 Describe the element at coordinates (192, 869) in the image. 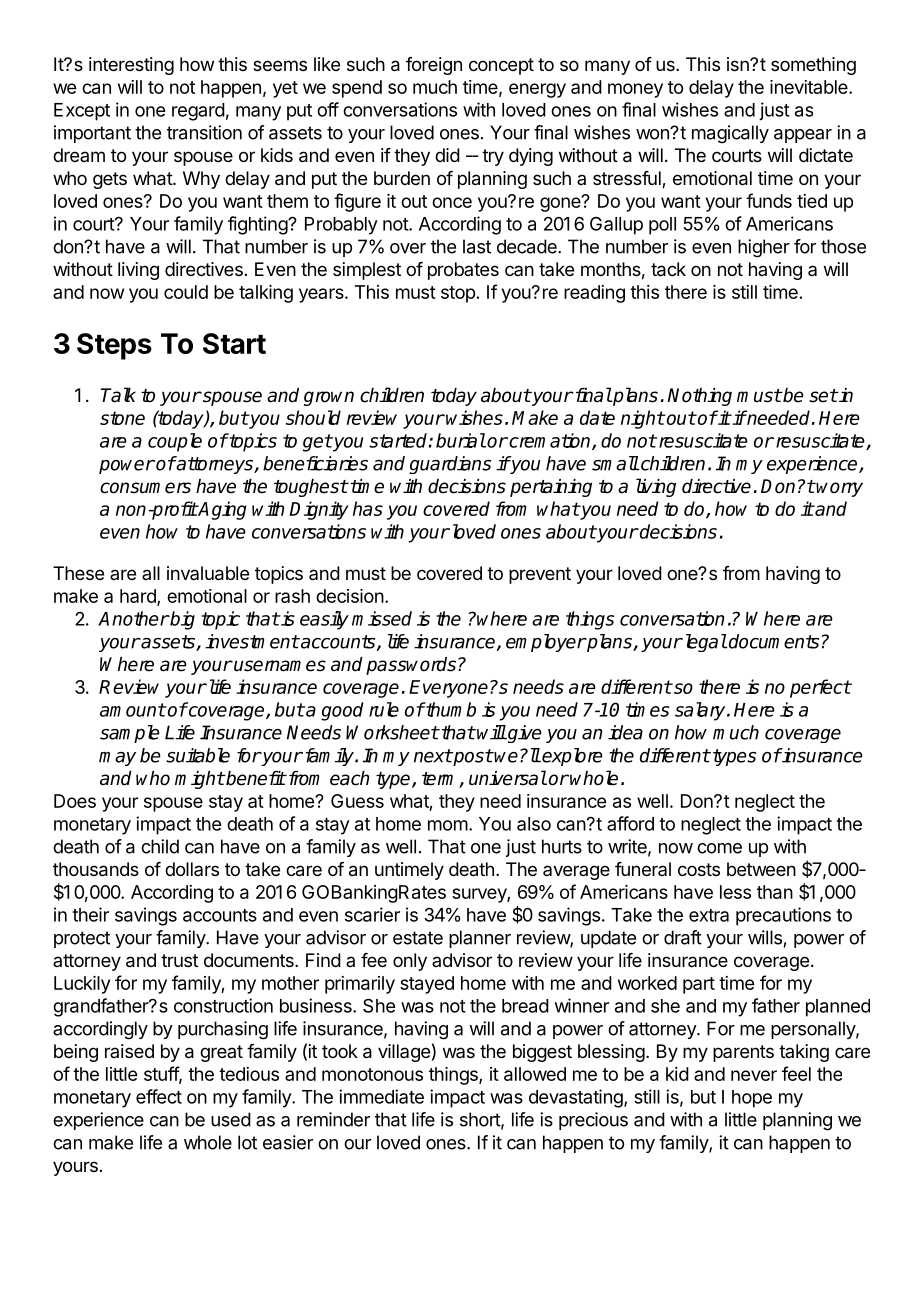

I see `dollars` at that location.
